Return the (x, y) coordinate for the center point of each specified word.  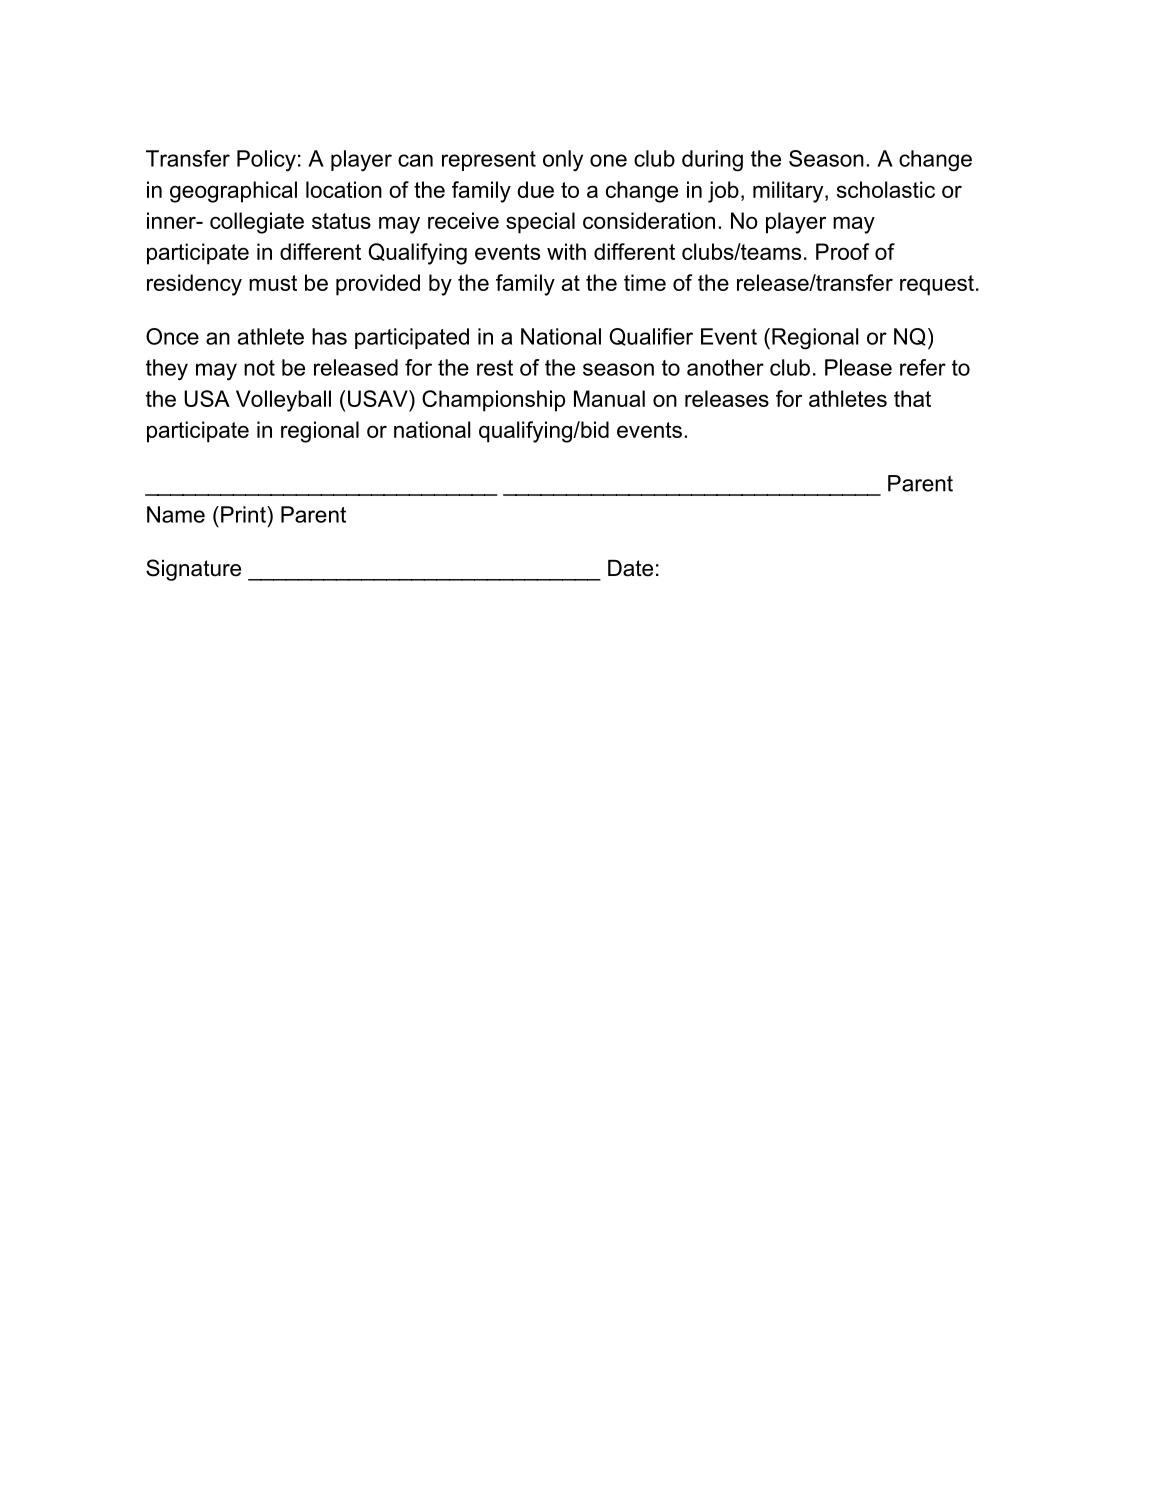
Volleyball (283, 401)
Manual (609, 398)
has (329, 336)
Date (630, 568)
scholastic (886, 189)
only (563, 160)
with (566, 251)
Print (244, 514)
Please (858, 367)
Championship (493, 401)
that (912, 398)
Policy (266, 161)
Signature (193, 570)
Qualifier (651, 337)
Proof (842, 251)
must (273, 283)
